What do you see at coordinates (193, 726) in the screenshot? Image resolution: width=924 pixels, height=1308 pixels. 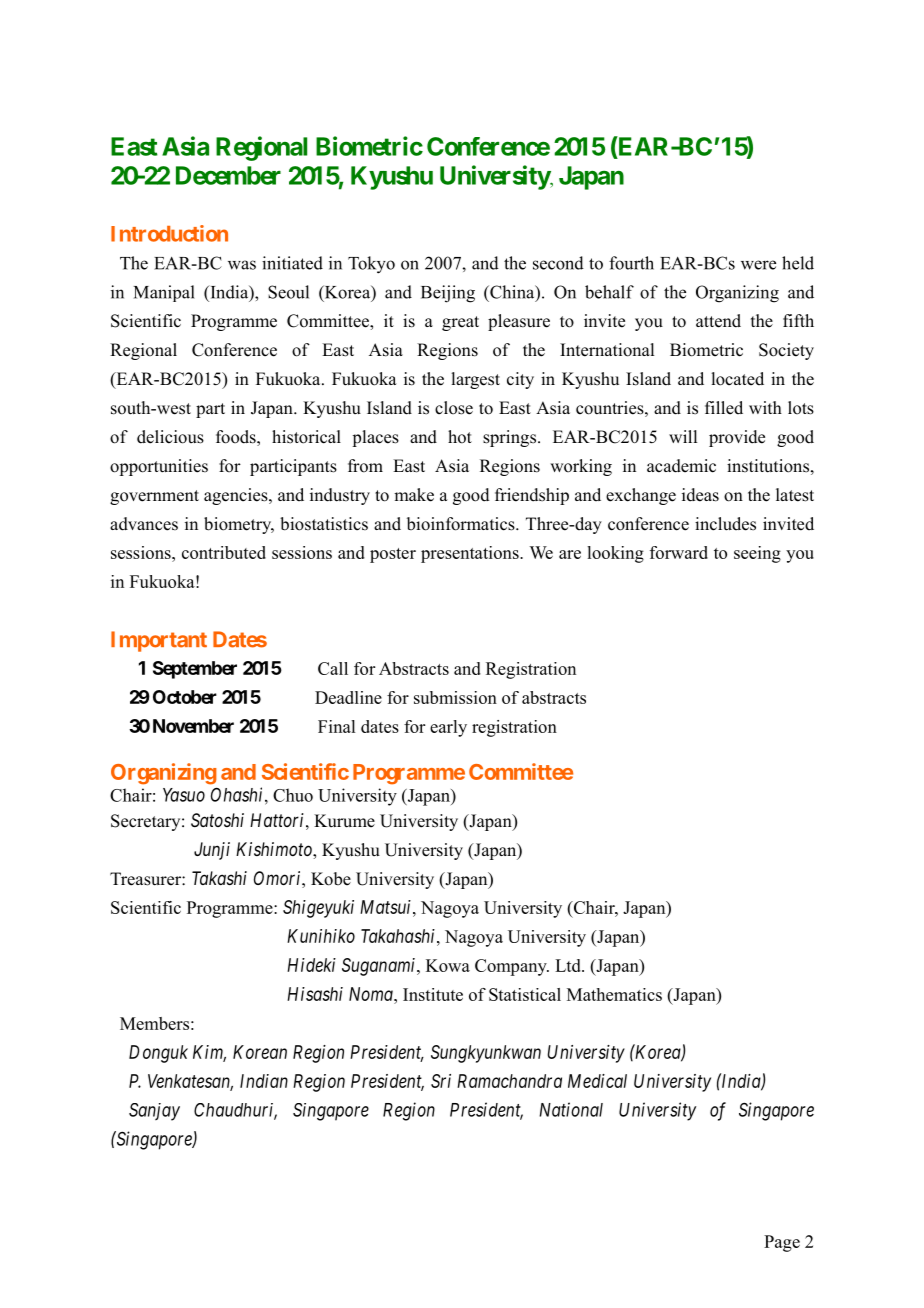 I see `November` at bounding box center [193, 726].
